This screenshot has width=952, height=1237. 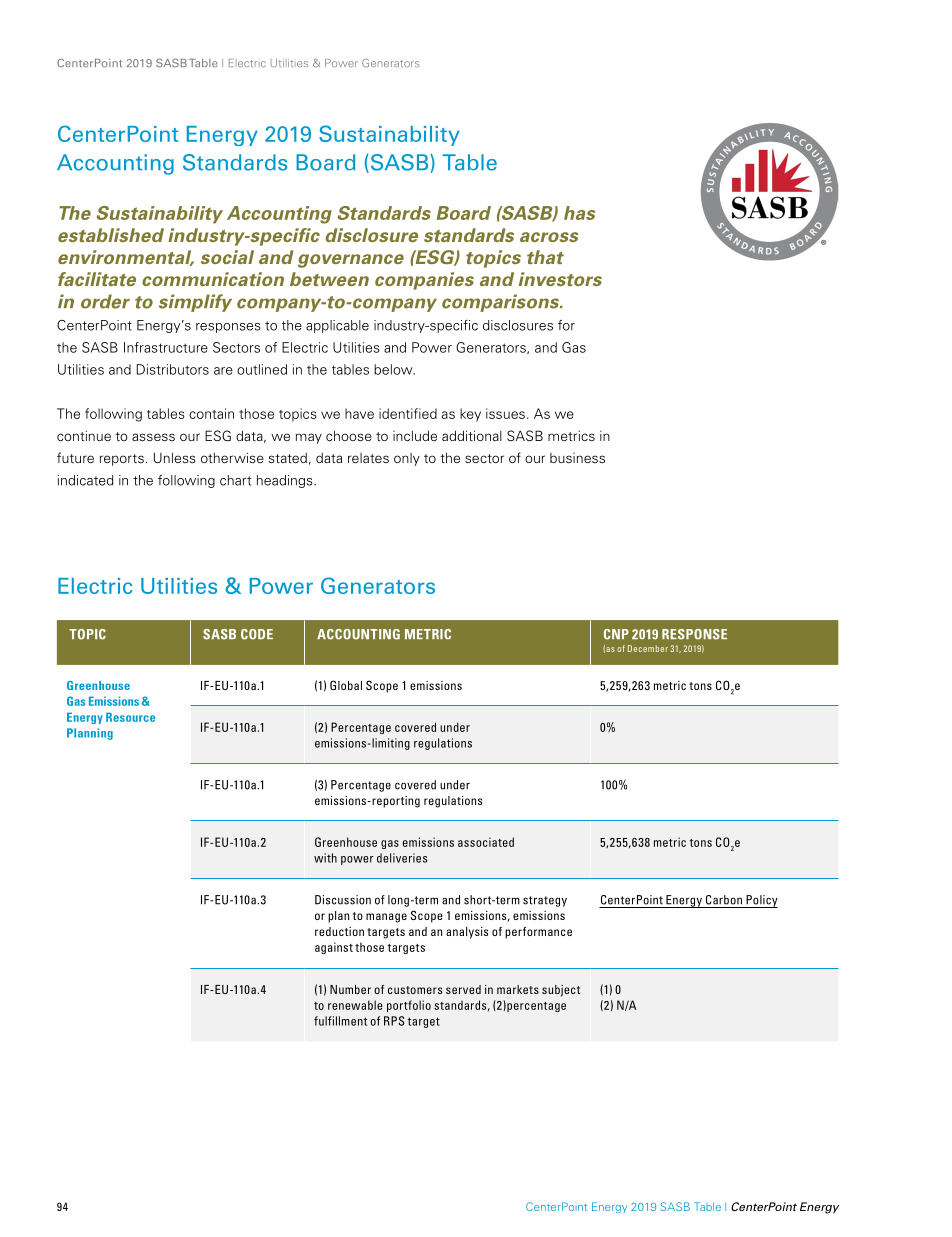 What do you see at coordinates (111, 235) in the screenshot?
I see `established` at bounding box center [111, 235].
